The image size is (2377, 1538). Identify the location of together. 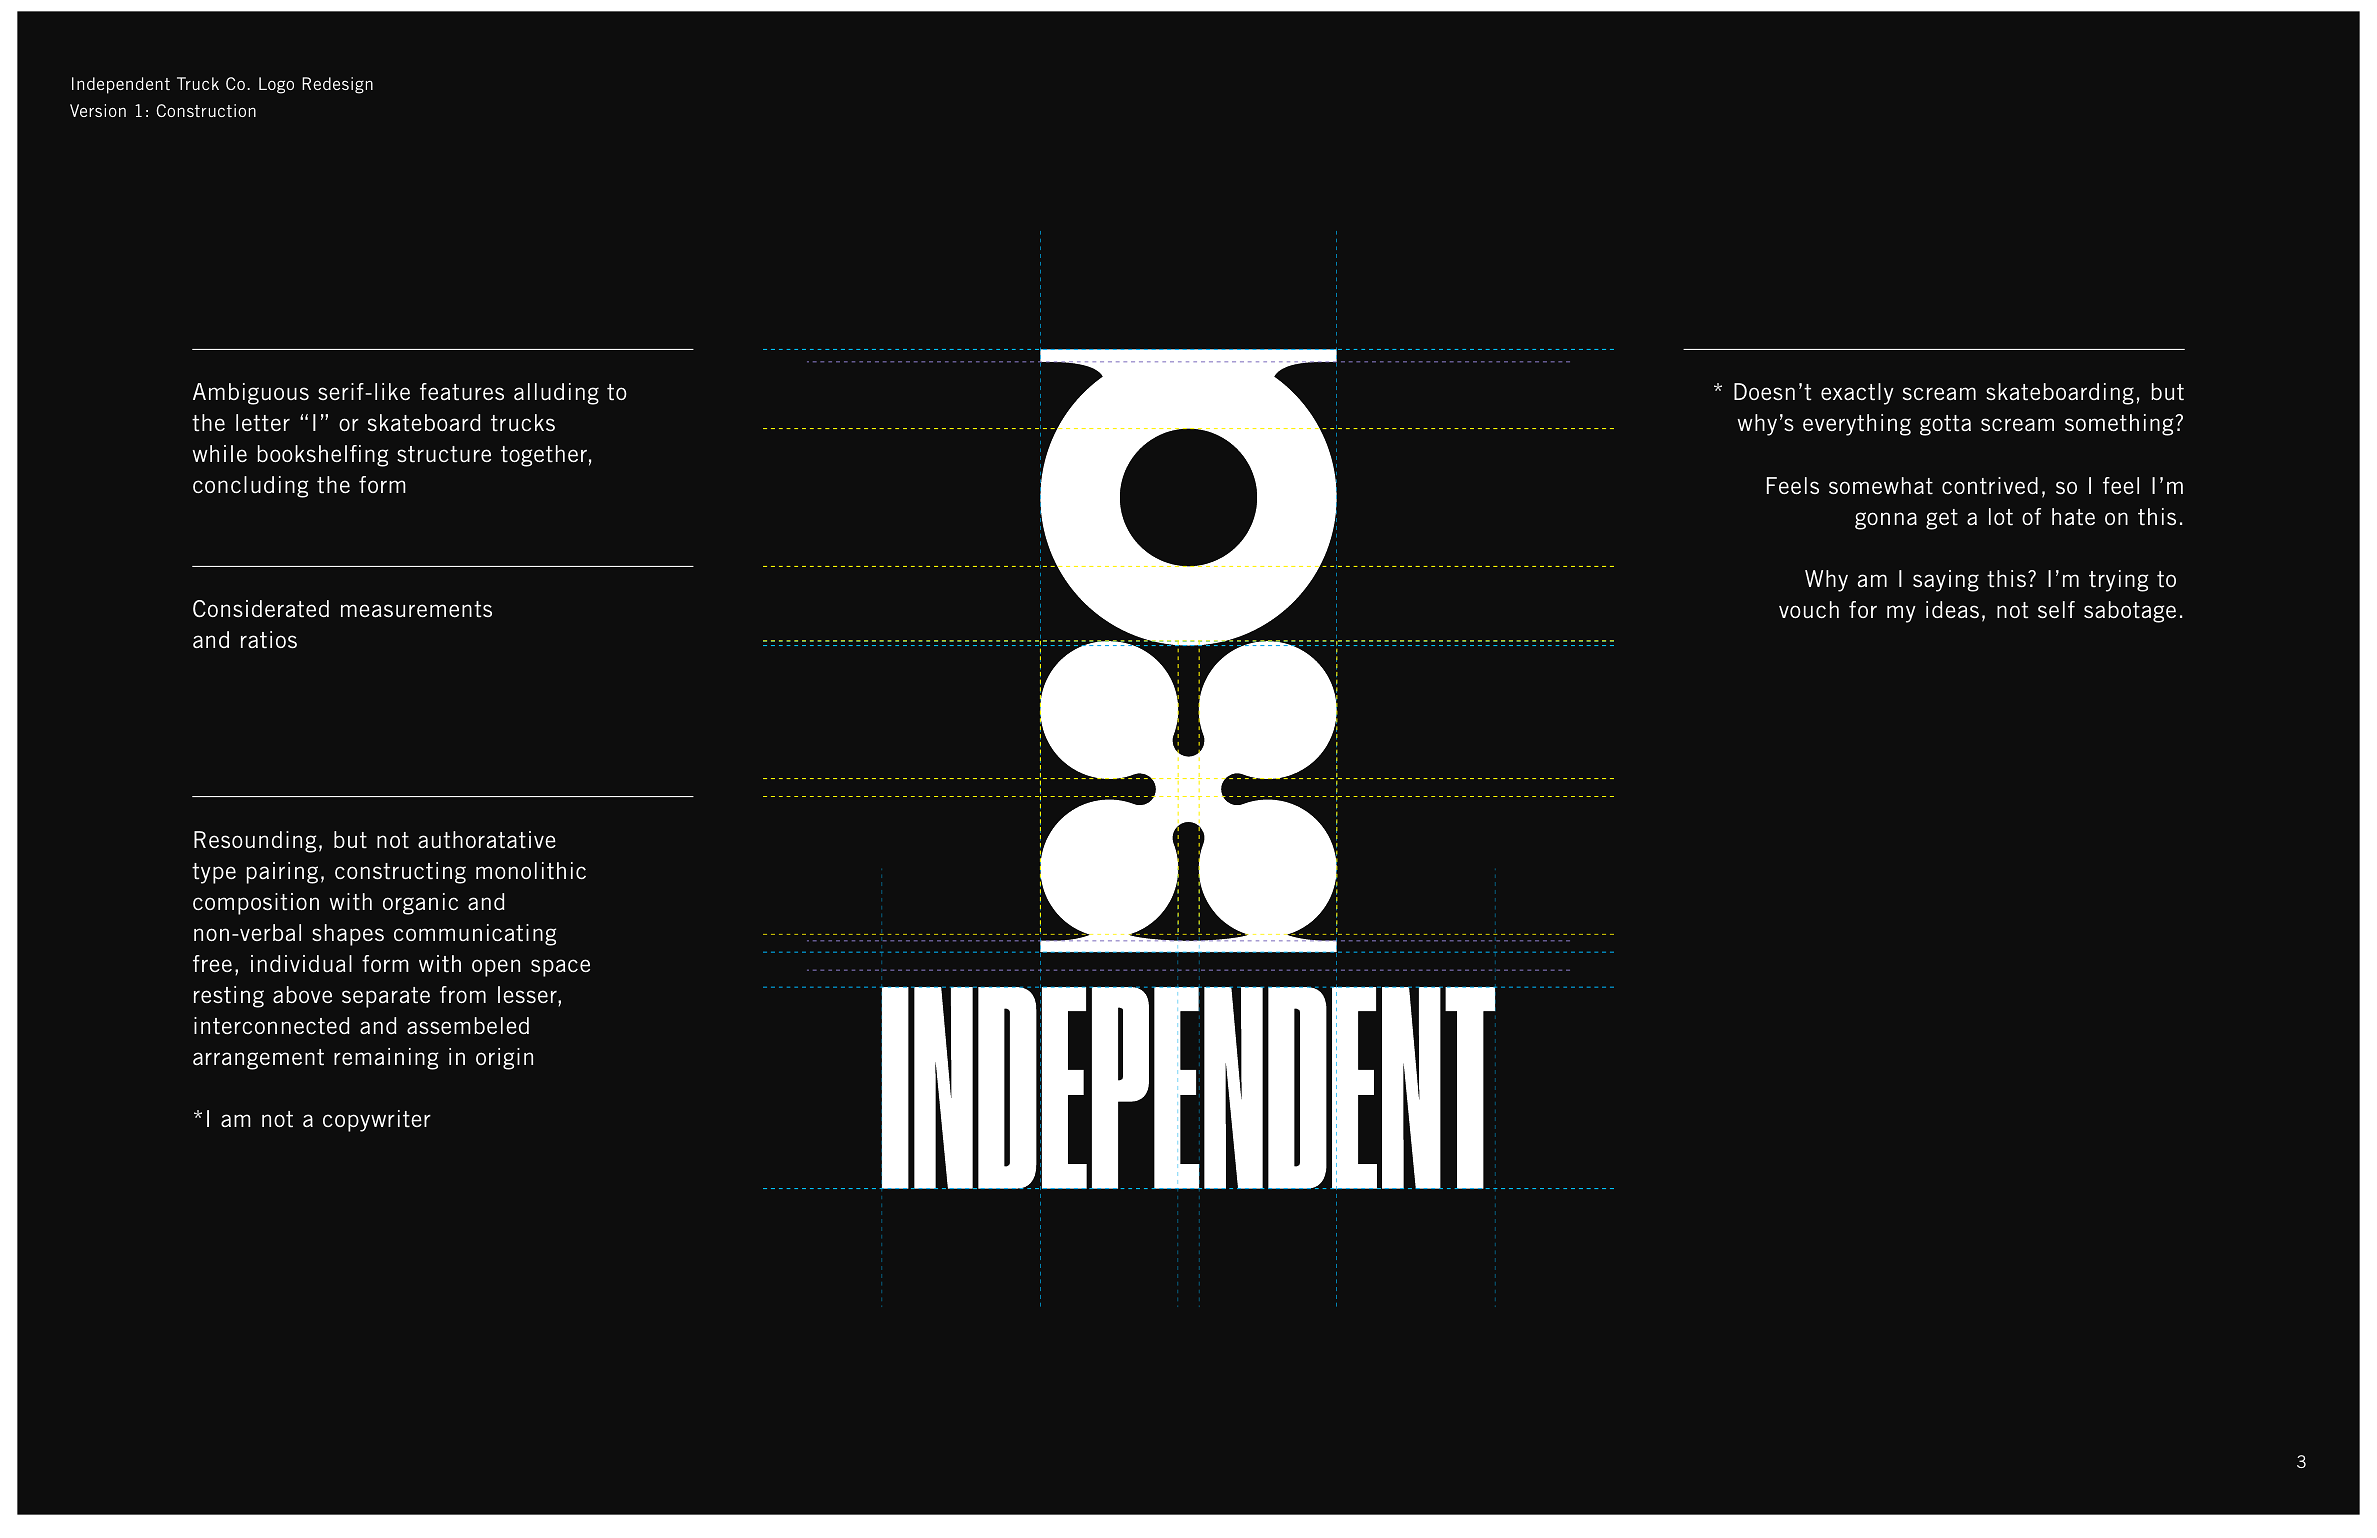
(544, 456).
